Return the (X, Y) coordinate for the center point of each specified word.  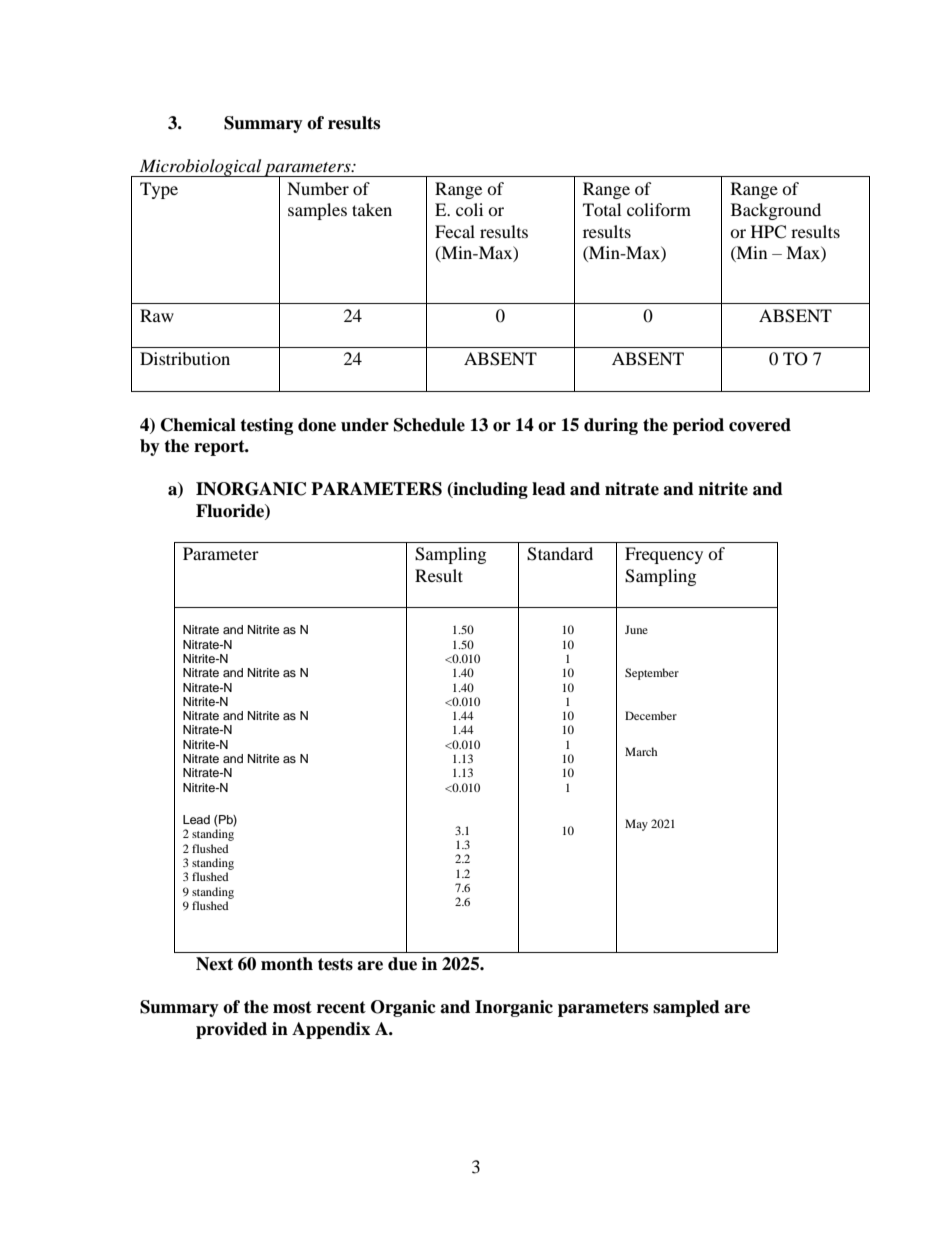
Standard (560, 554)
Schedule (429, 425)
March (641, 751)
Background (776, 211)
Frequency (664, 555)
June (636, 629)
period (698, 426)
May (636, 825)
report (220, 448)
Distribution (185, 358)
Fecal (455, 231)
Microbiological (200, 168)
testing (266, 426)
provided (231, 1030)
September (652, 674)
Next (214, 964)
